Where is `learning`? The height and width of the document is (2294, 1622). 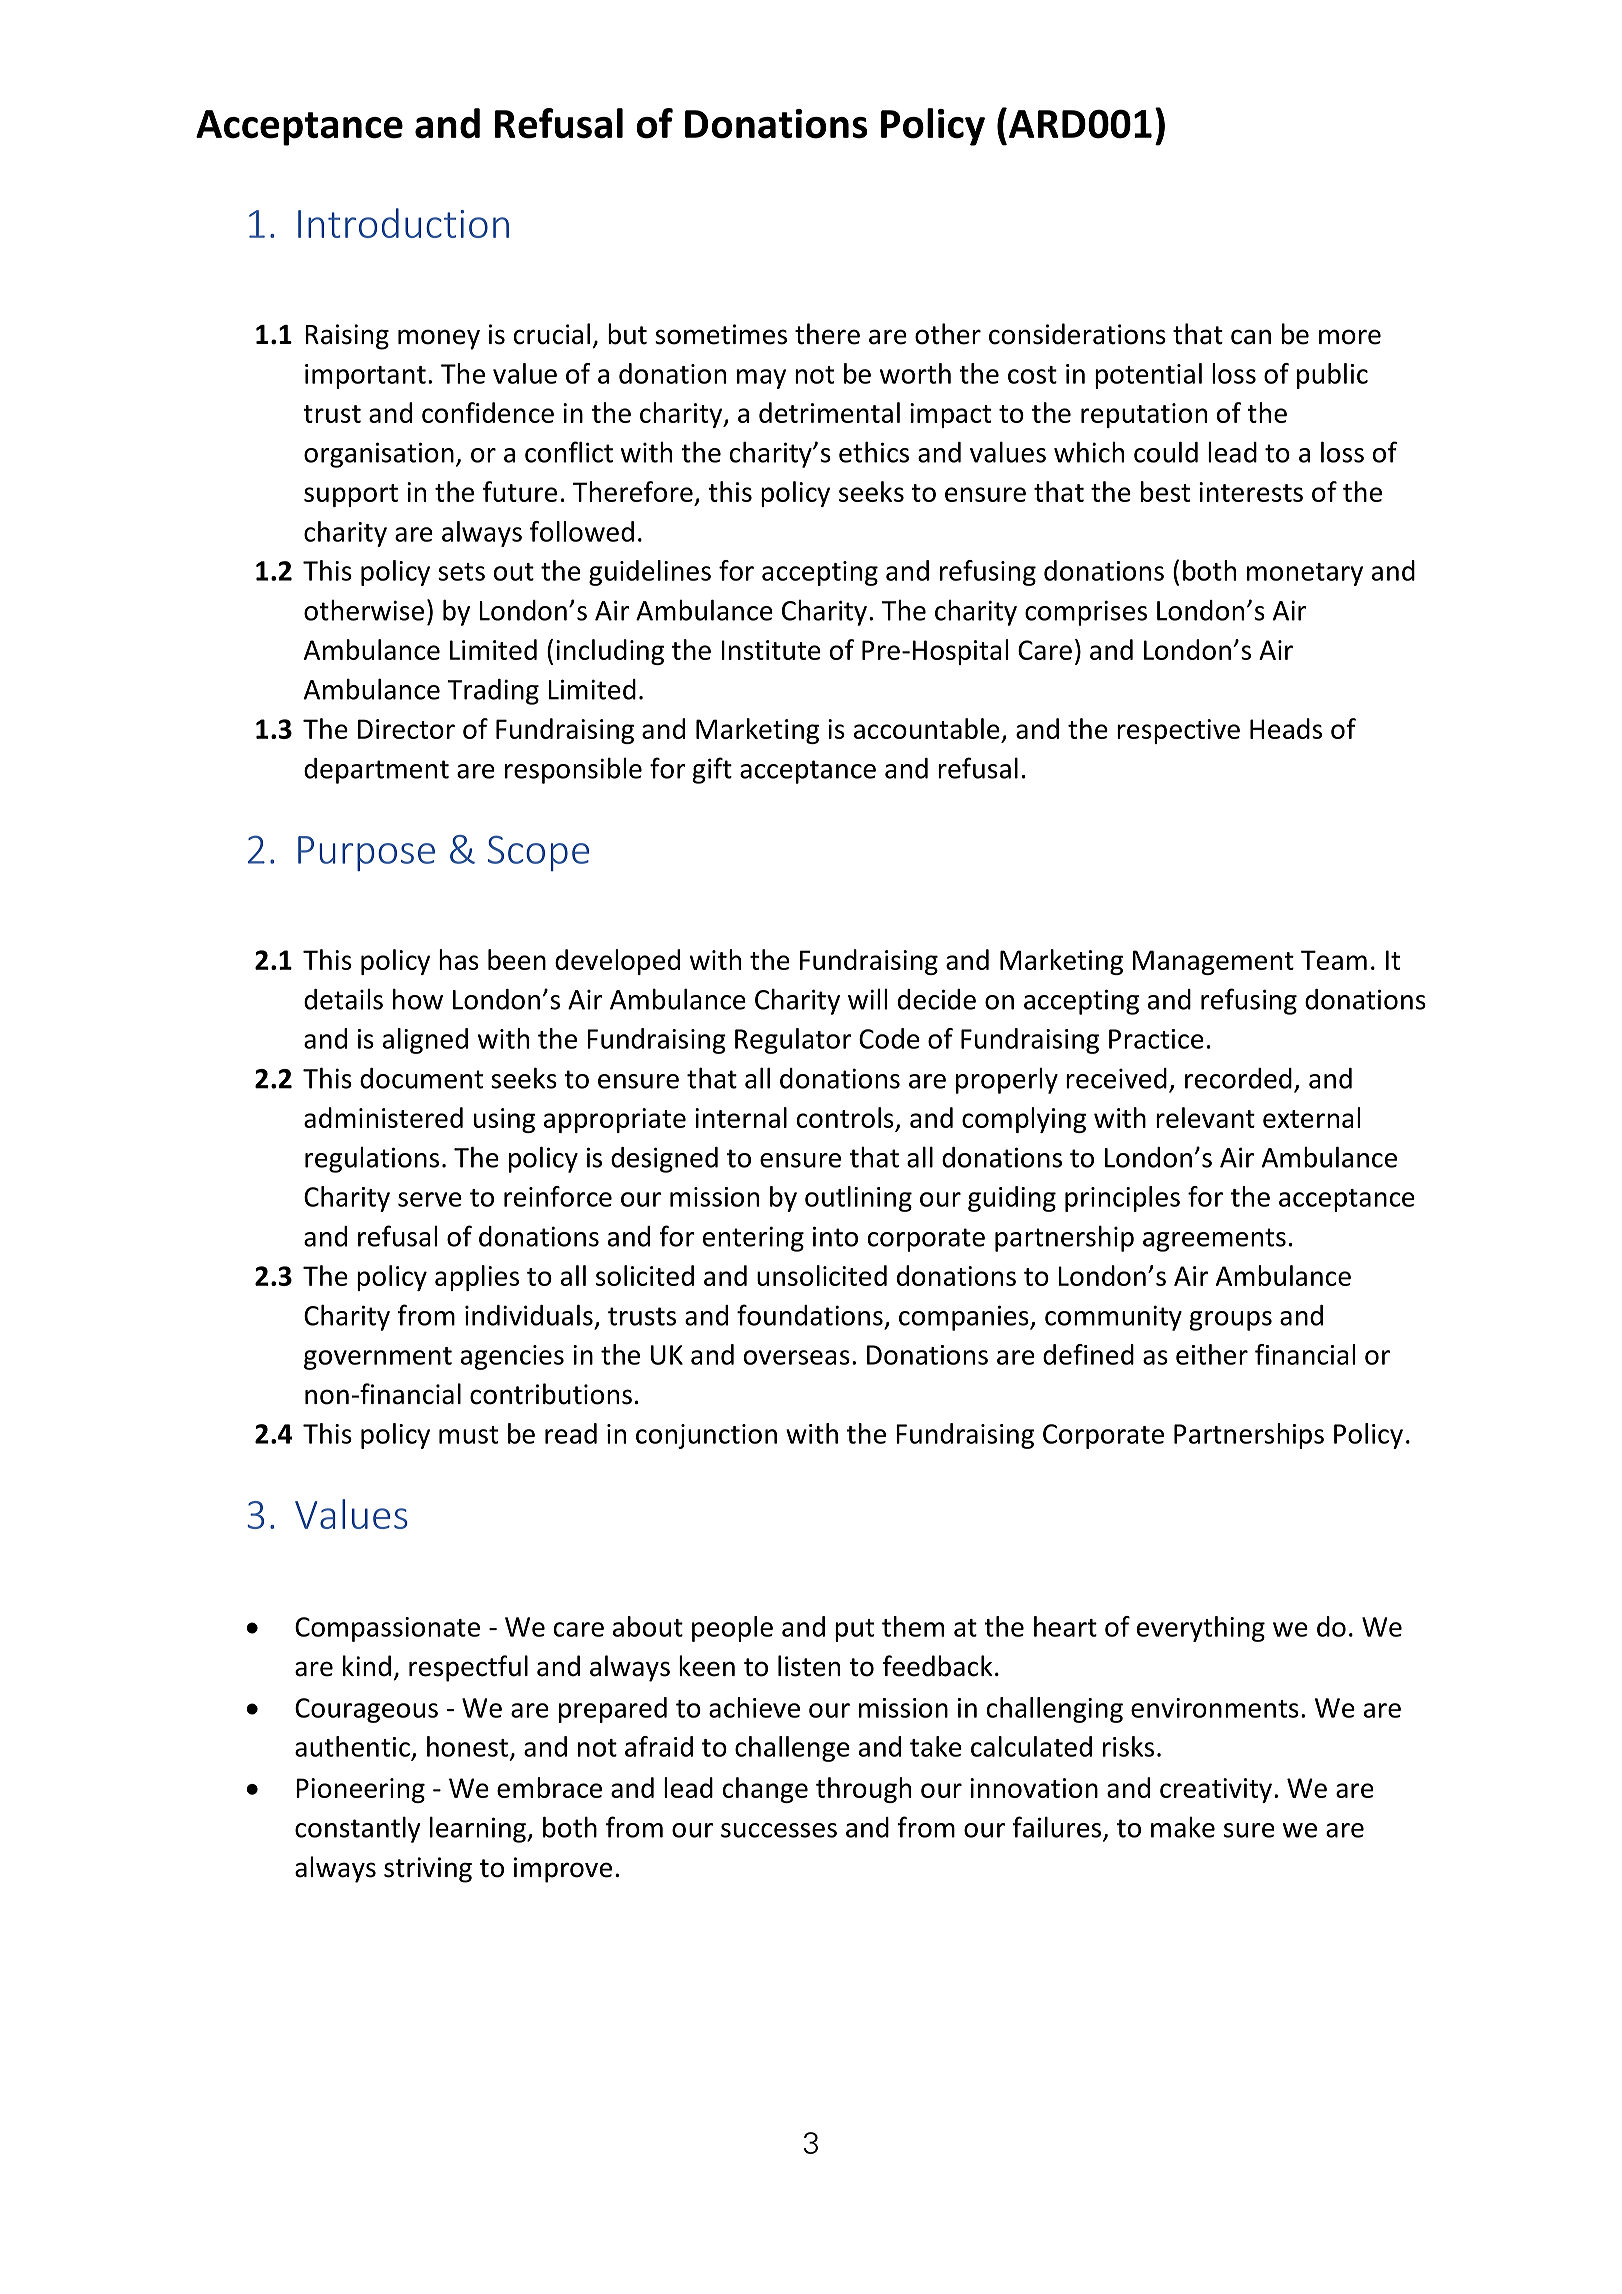 learning is located at coordinates (479, 1829).
